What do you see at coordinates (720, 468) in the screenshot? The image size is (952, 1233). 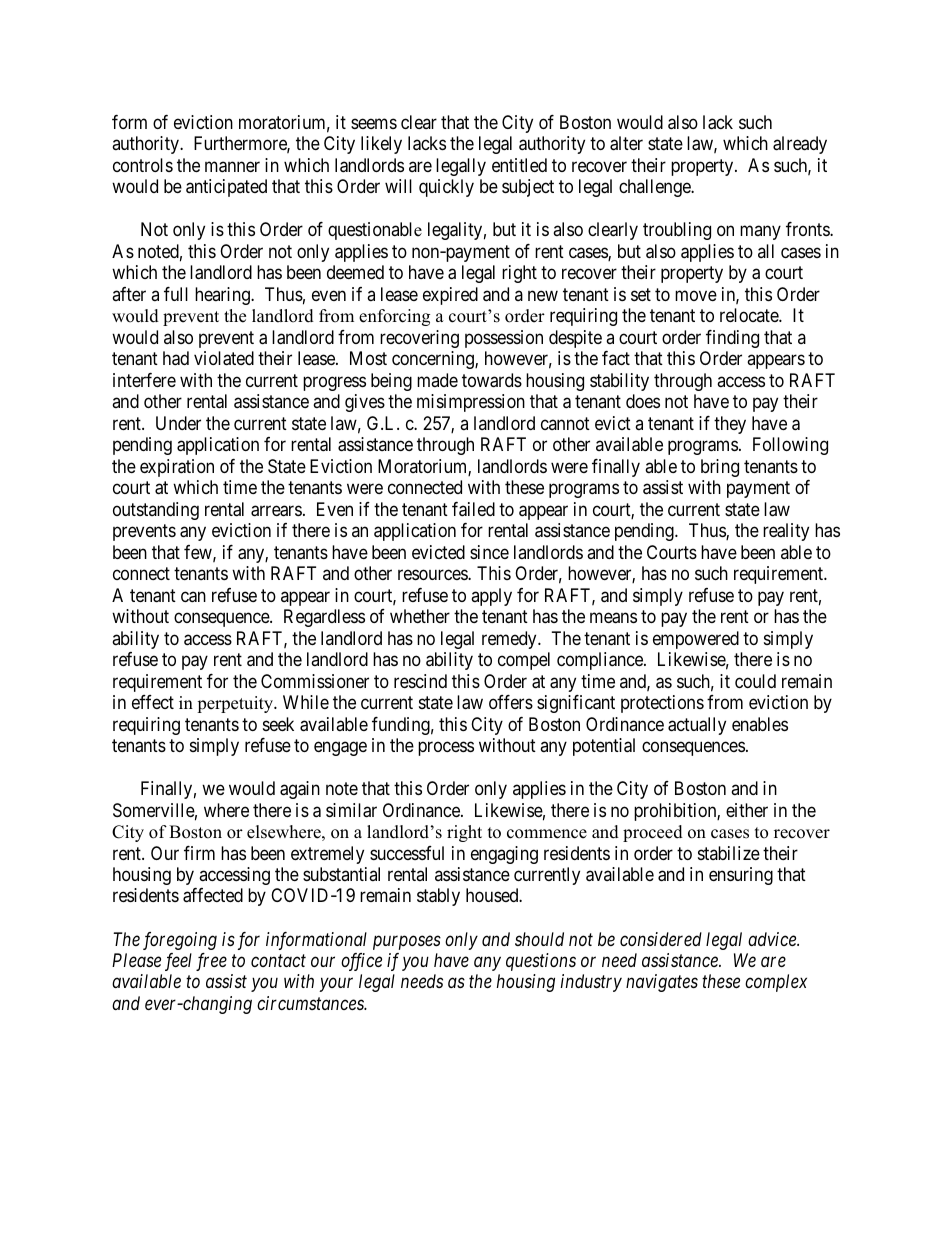 I see `bring` at bounding box center [720, 468].
